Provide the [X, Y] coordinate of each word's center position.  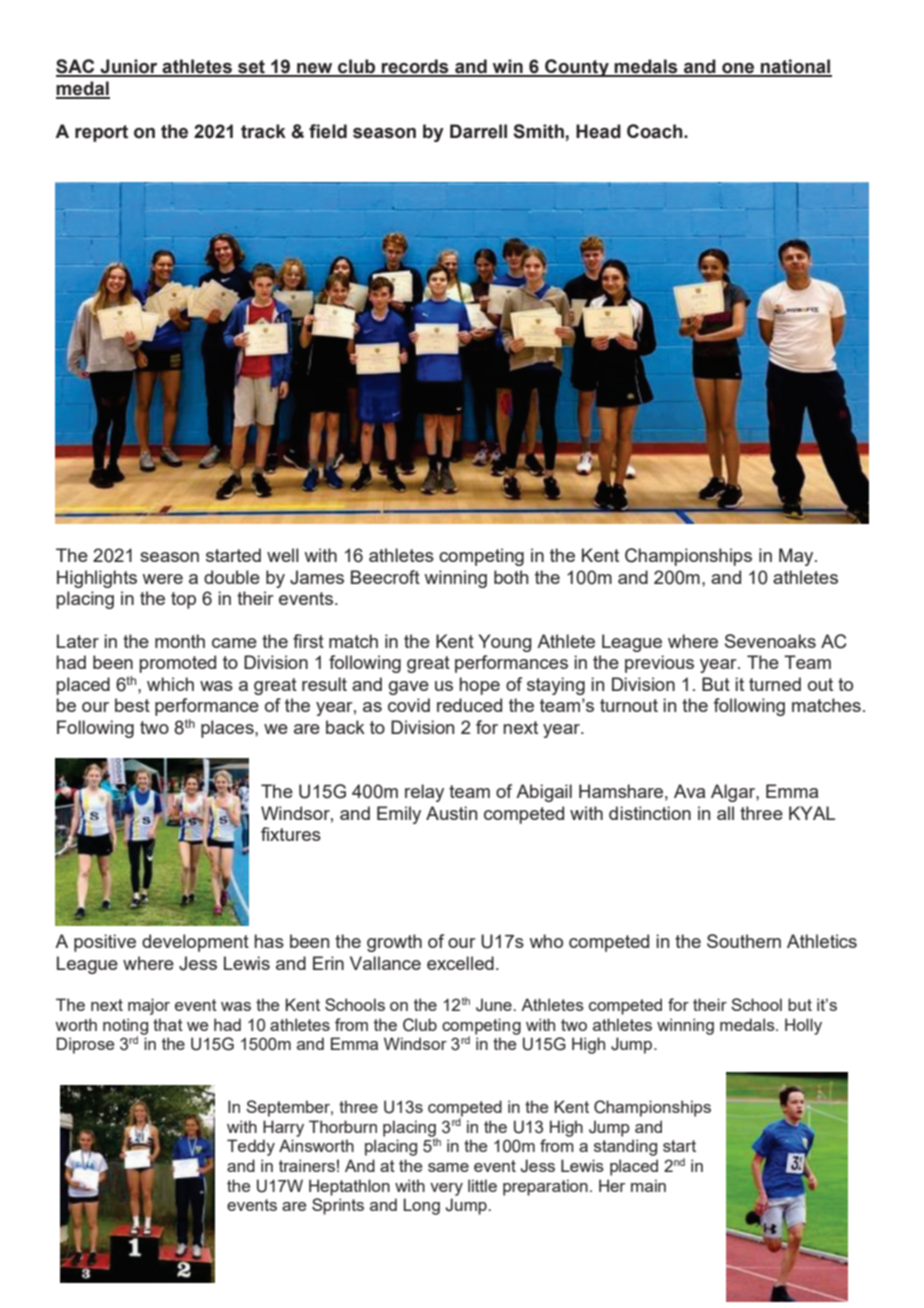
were [162, 579]
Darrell [478, 131]
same [448, 1167]
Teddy [251, 1147]
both [511, 577]
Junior [129, 67]
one [738, 69]
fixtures [291, 834]
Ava [689, 791]
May [797, 557]
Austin [451, 813]
